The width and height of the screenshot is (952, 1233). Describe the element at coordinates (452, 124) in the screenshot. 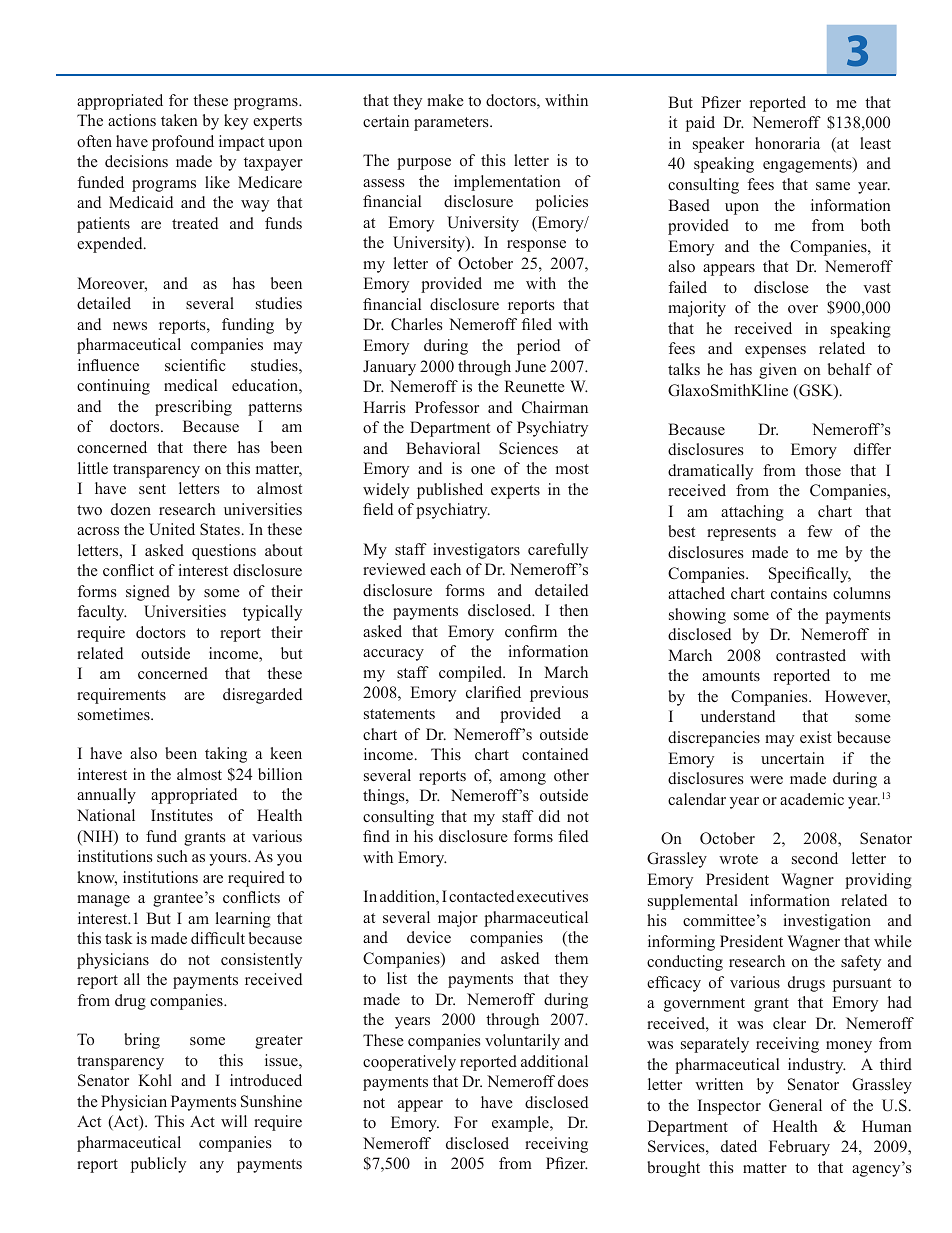

I see `parameters` at that location.
